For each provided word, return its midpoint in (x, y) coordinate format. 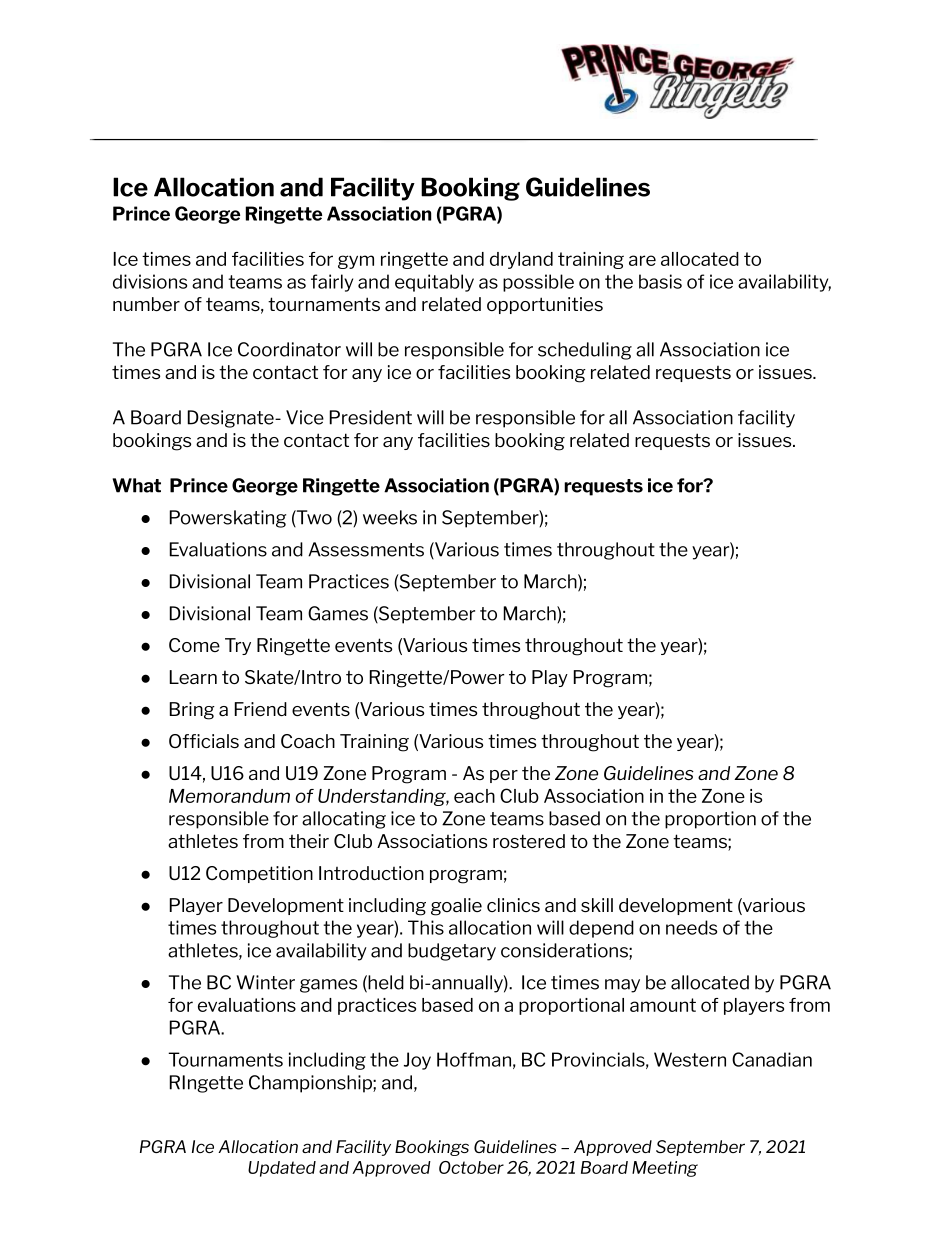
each (474, 796)
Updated (282, 1169)
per (504, 776)
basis (660, 281)
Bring (192, 711)
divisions (150, 281)
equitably (434, 283)
